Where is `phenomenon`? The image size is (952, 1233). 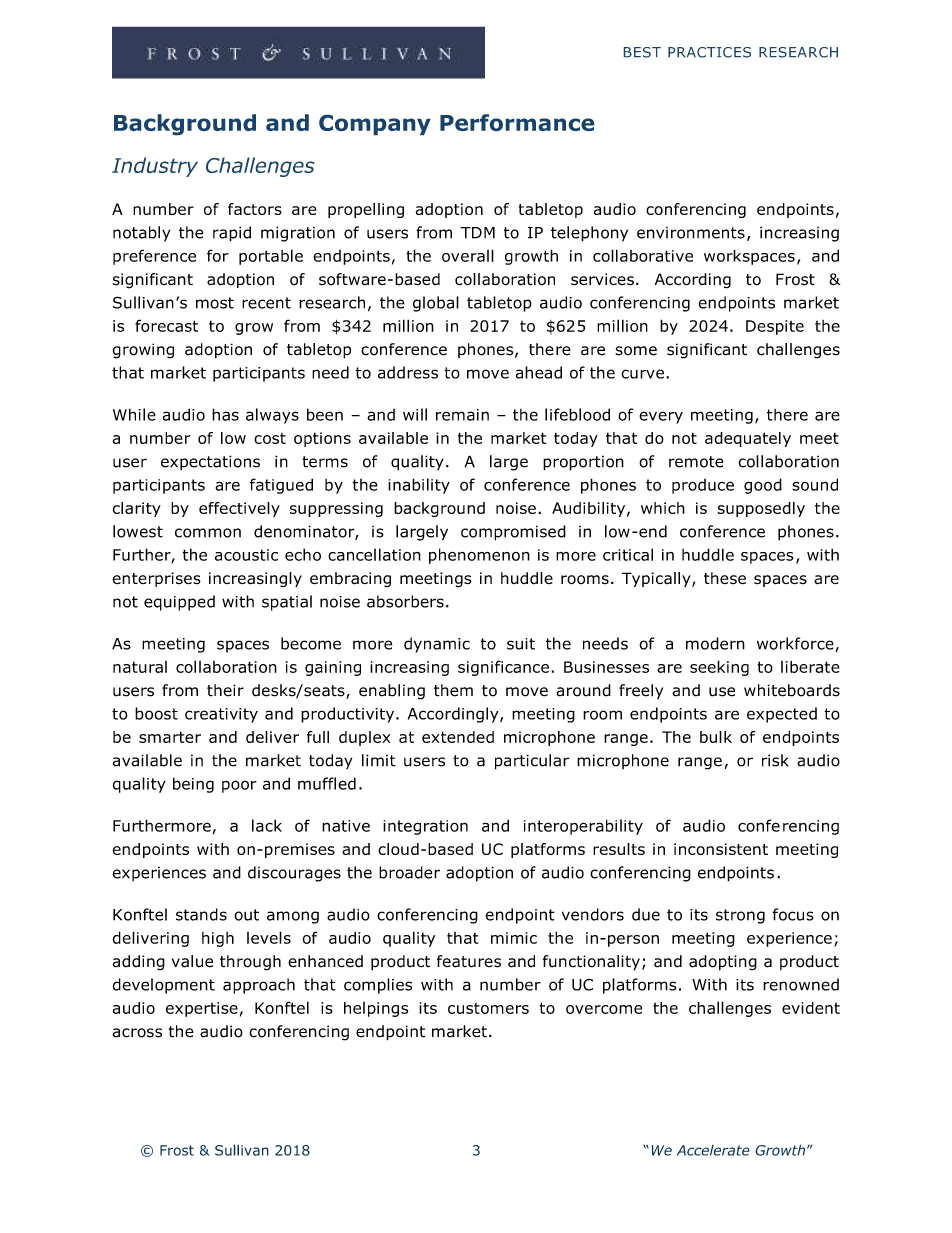 phenomenon is located at coordinates (479, 556).
